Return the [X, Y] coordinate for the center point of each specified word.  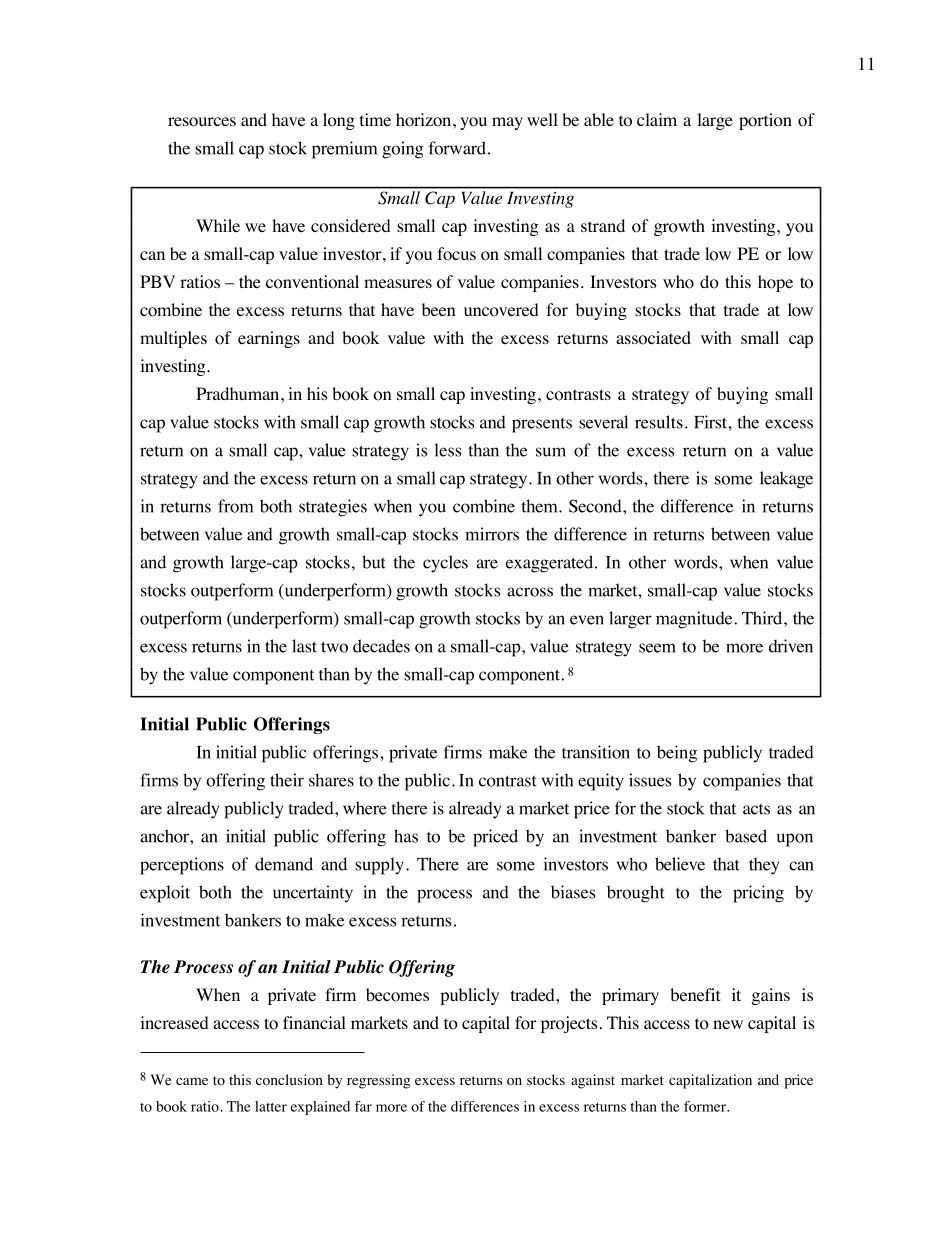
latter [271, 1106]
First [711, 422]
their [287, 780]
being [677, 754]
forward [457, 148]
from [235, 506]
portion [765, 121]
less [447, 450]
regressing [379, 1081]
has [406, 836]
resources [202, 122]
